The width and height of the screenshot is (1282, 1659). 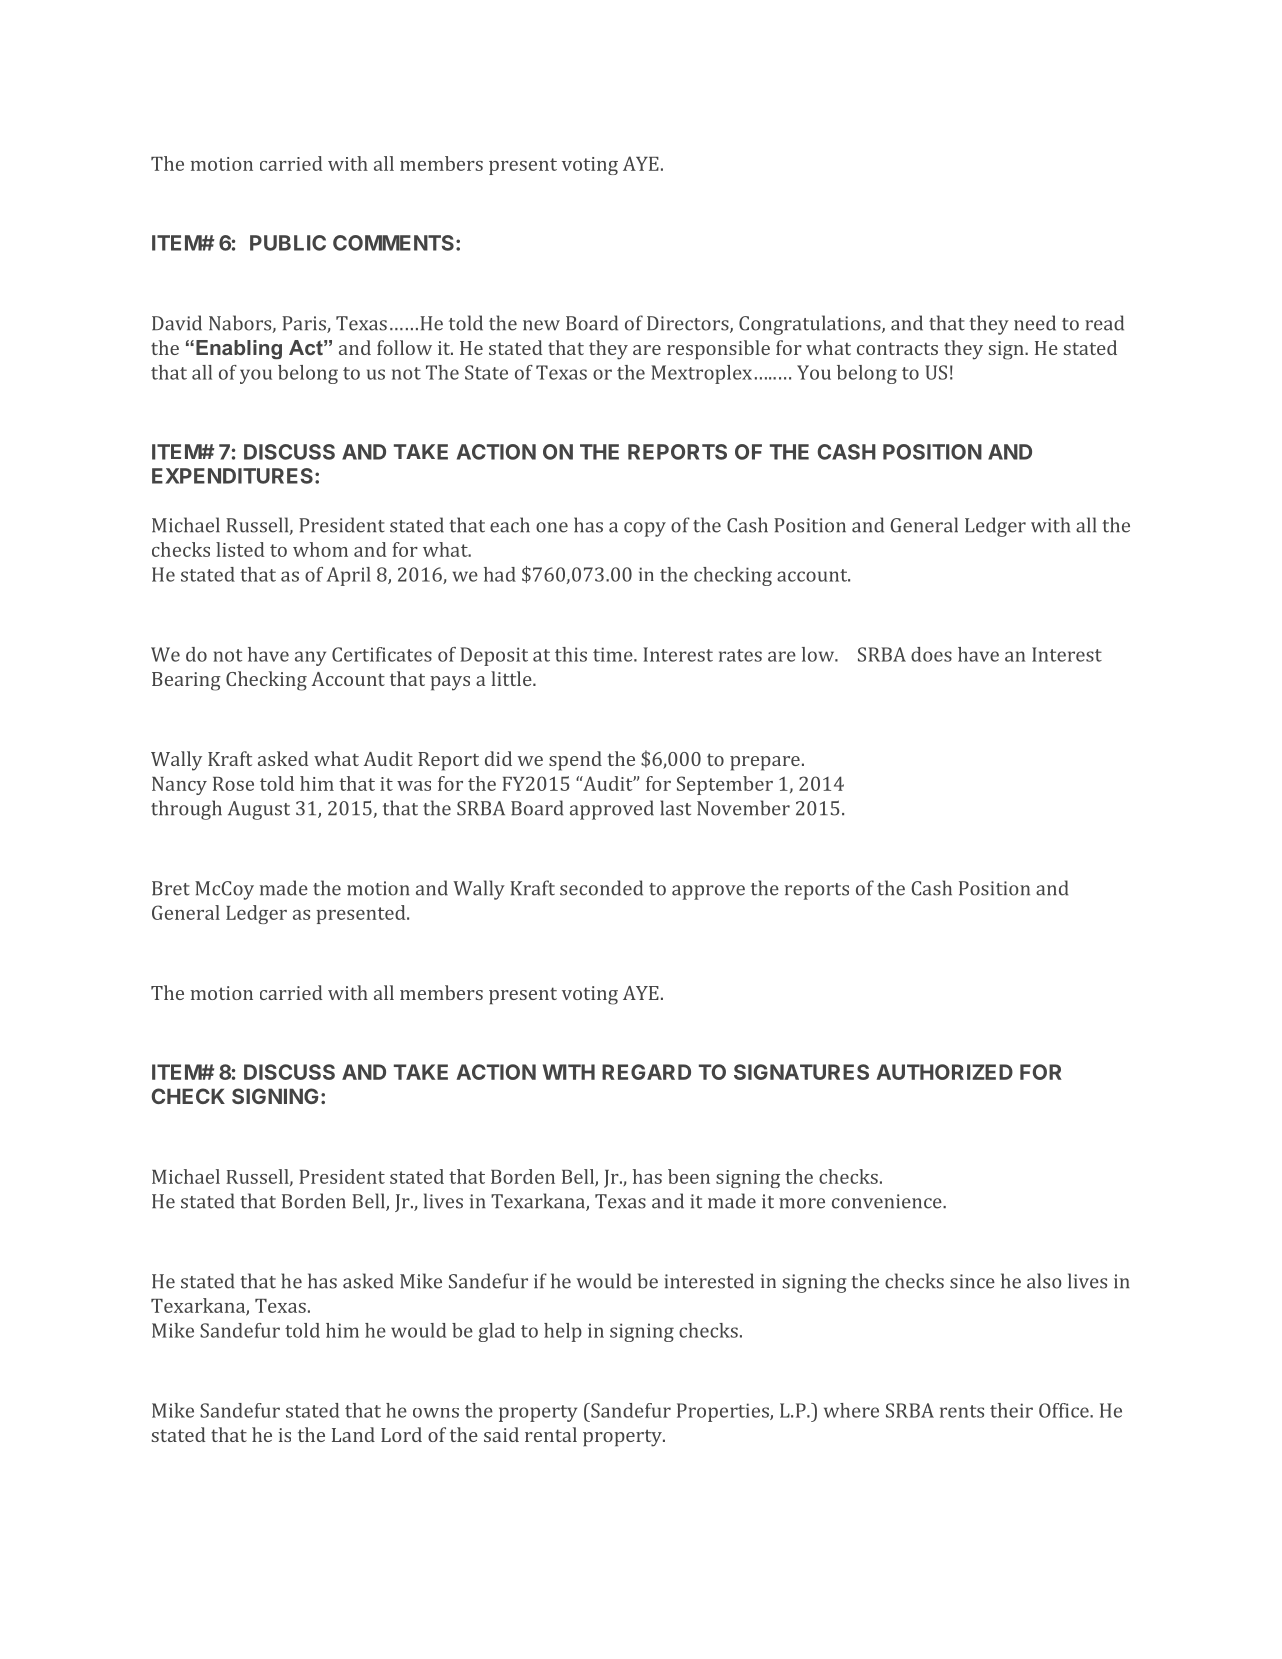 What do you see at coordinates (724, 1412) in the screenshot?
I see `Properties` at bounding box center [724, 1412].
